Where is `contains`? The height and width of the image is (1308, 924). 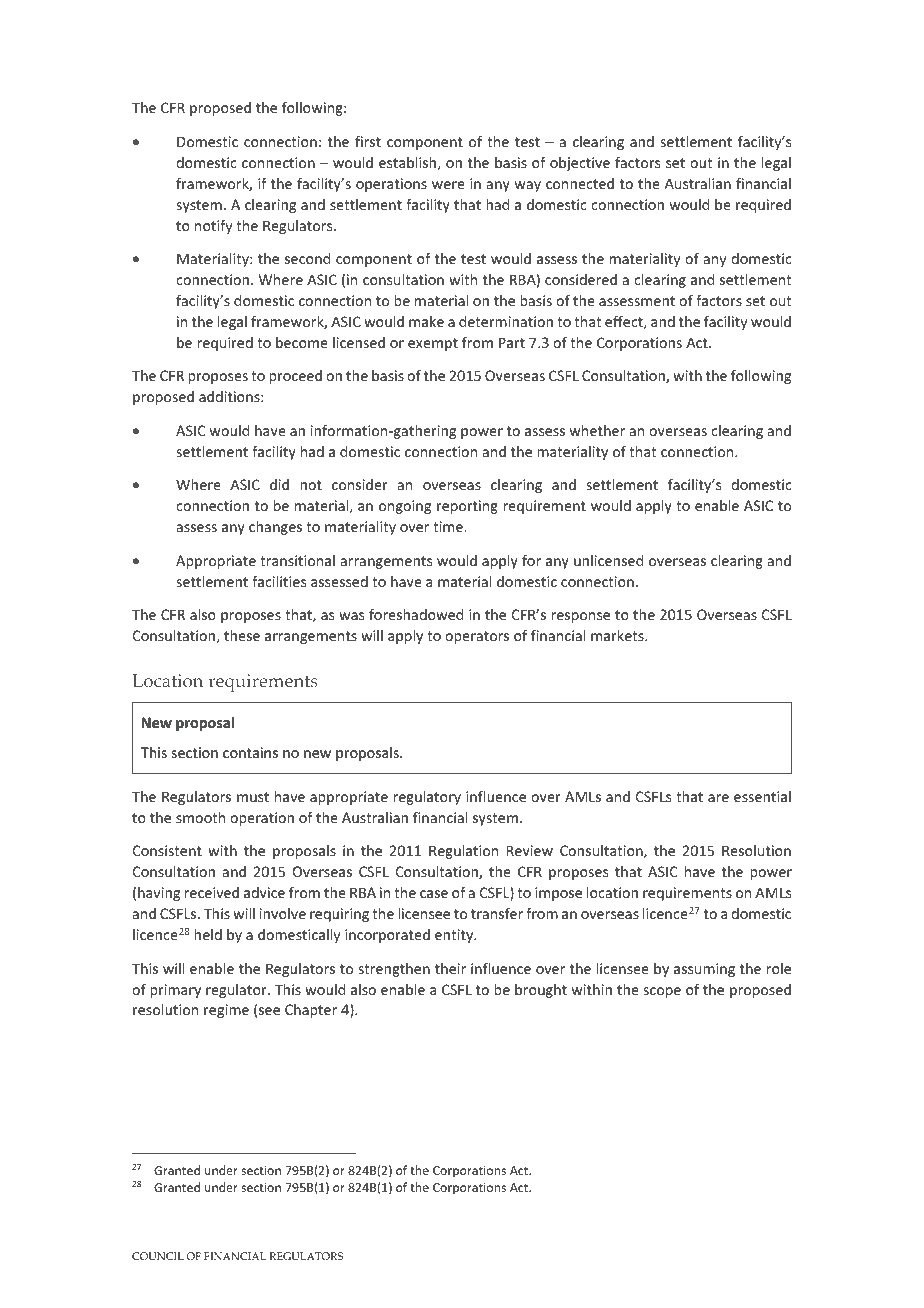
contains is located at coordinates (250, 752).
